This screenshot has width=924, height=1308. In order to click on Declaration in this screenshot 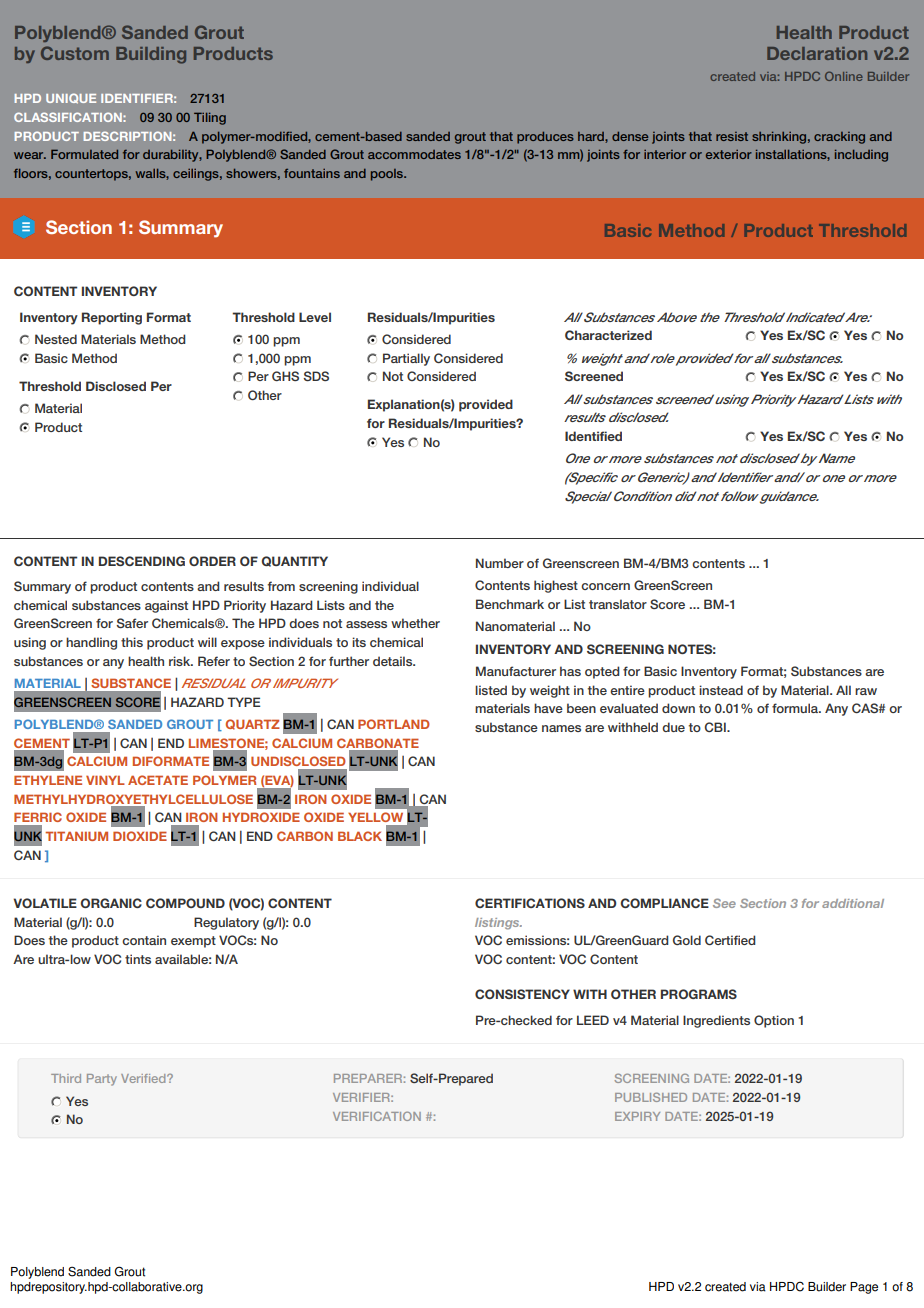, I will do `click(817, 53)`.
